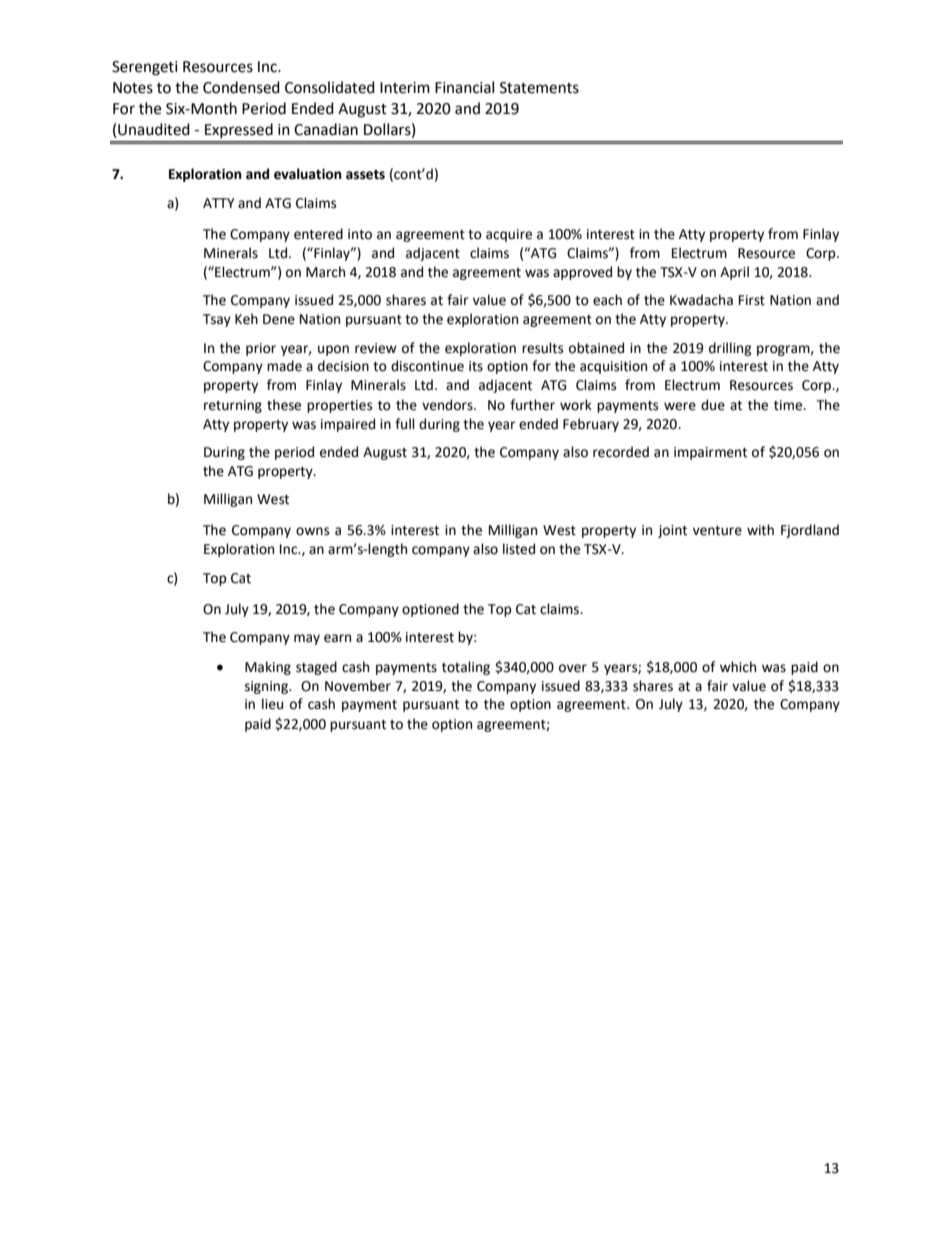  Describe the element at coordinates (241, 87) in the screenshot. I see `Condensed` at that location.
